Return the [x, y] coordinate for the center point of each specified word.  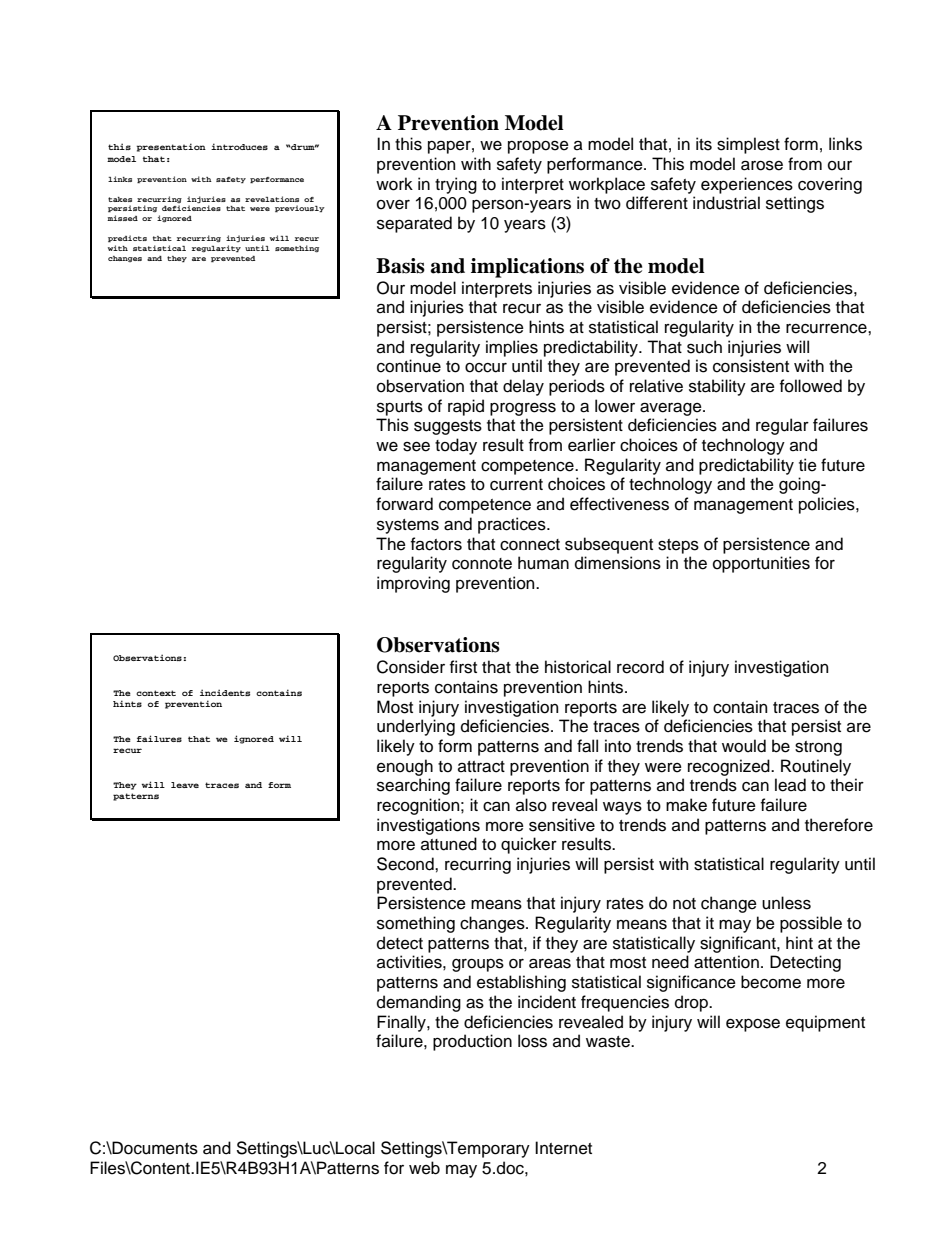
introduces [239, 146]
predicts [127, 239]
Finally [402, 1023]
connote [482, 564]
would [744, 746]
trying [456, 185]
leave [185, 785]
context [156, 693]
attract [481, 767]
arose [762, 165]
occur [486, 368]
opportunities [761, 564]
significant [739, 944]
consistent [751, 366]
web [424, 1168]
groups [478, 965]
